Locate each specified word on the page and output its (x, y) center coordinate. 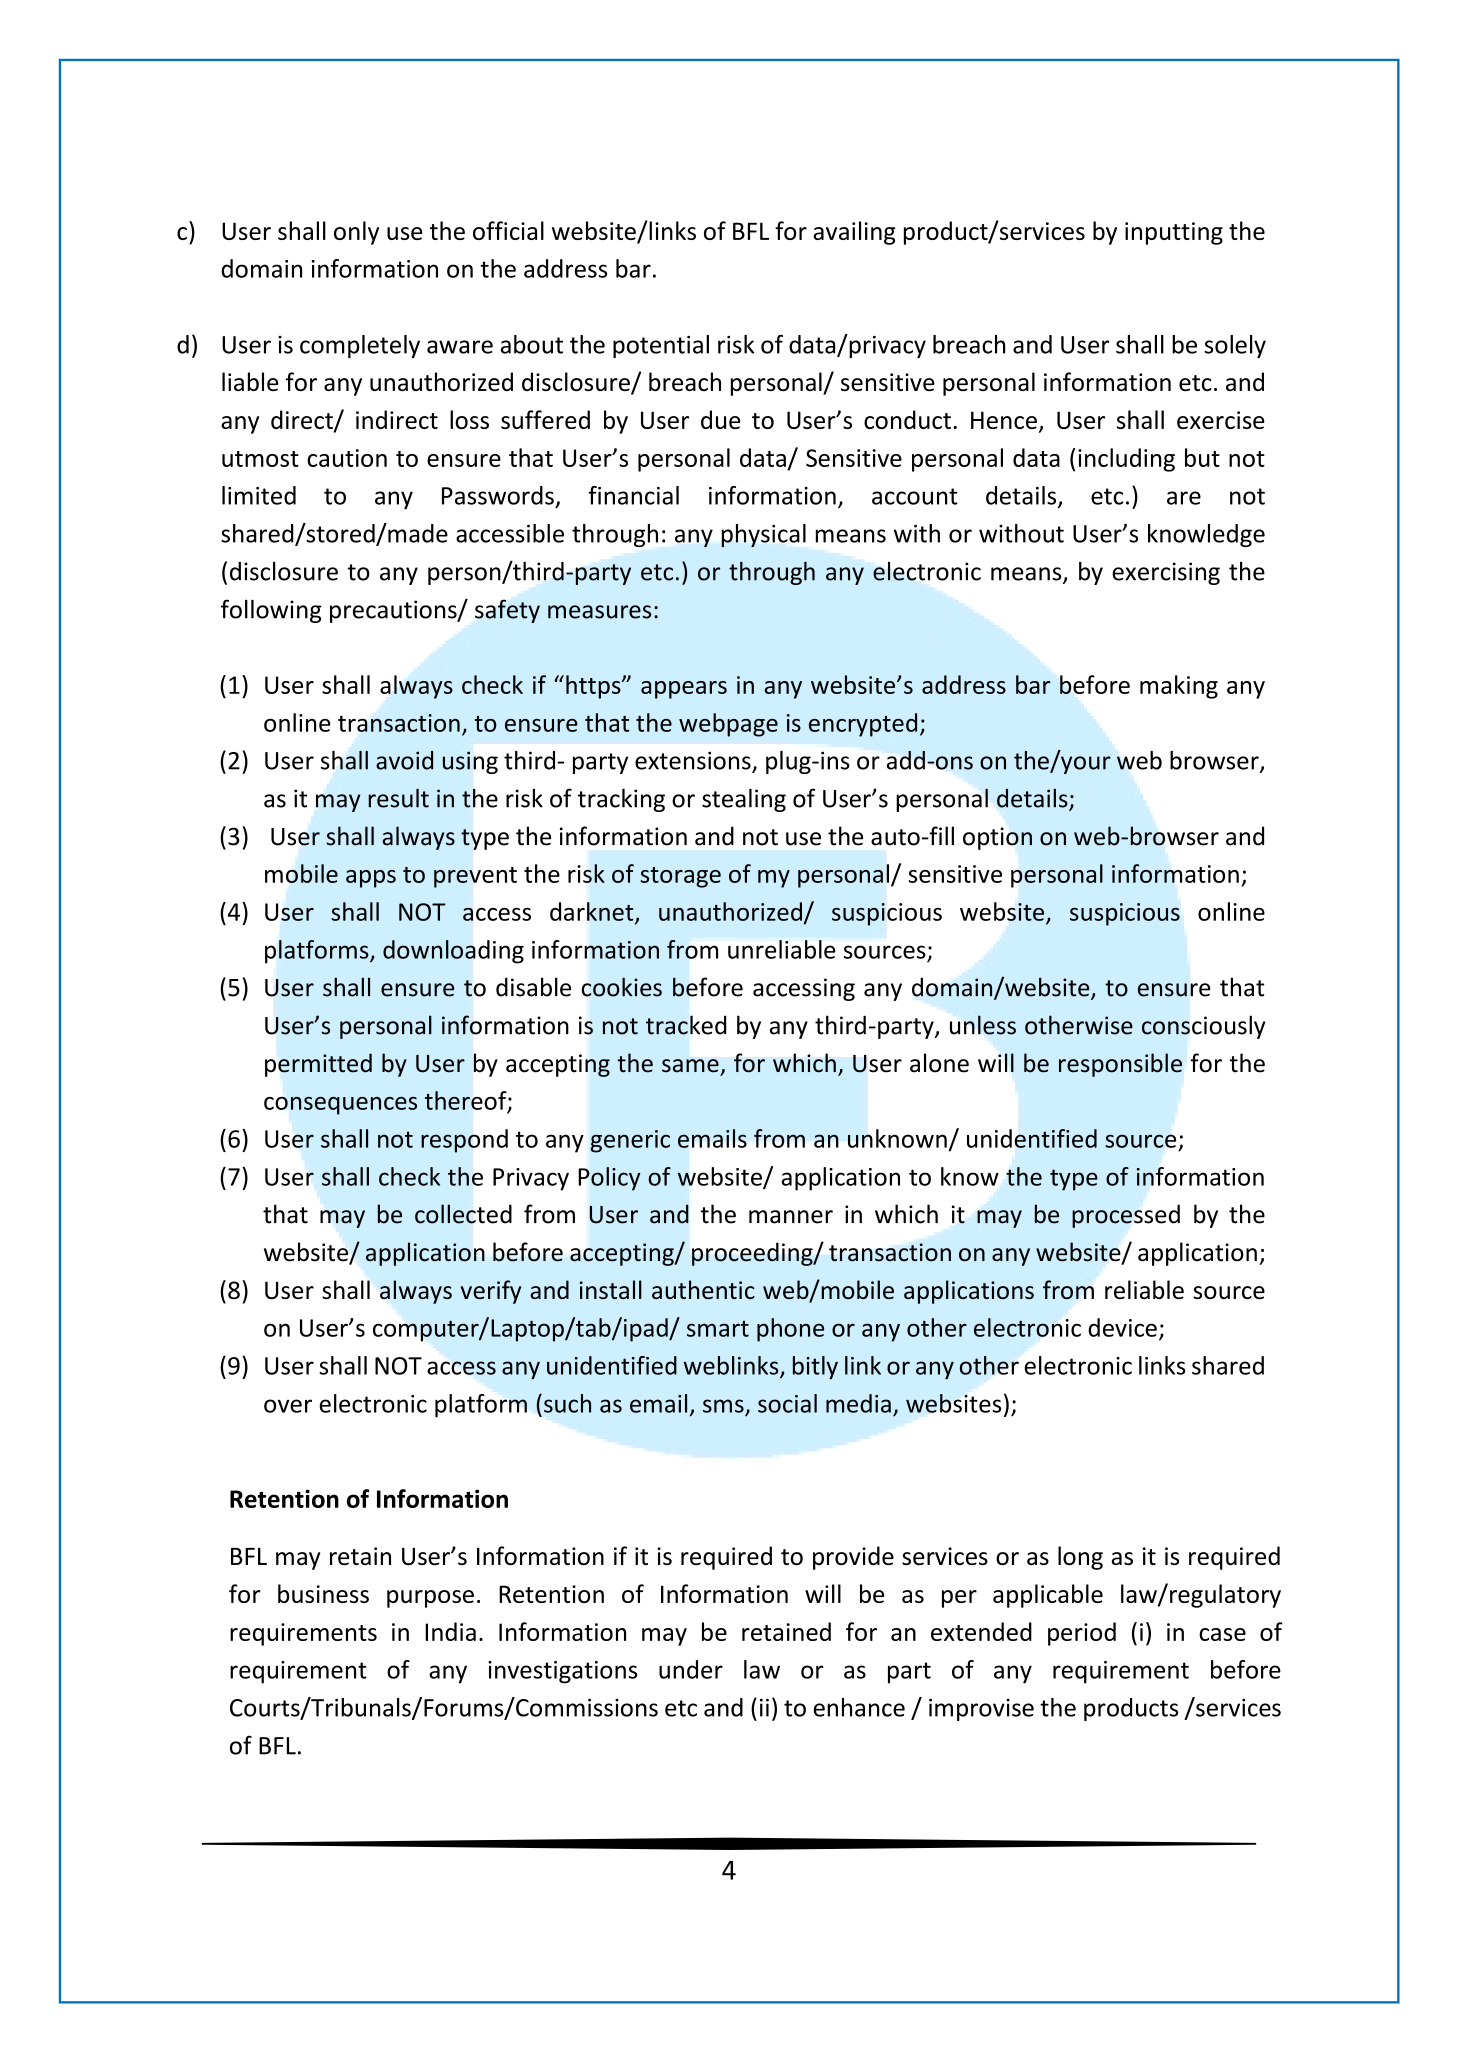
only (356, 233)
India (450, 1631)
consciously (1203, 1027)
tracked (686, 1025)
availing (854, 233)
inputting (1174, 233)
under (691, 1669)
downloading (453, 952)
